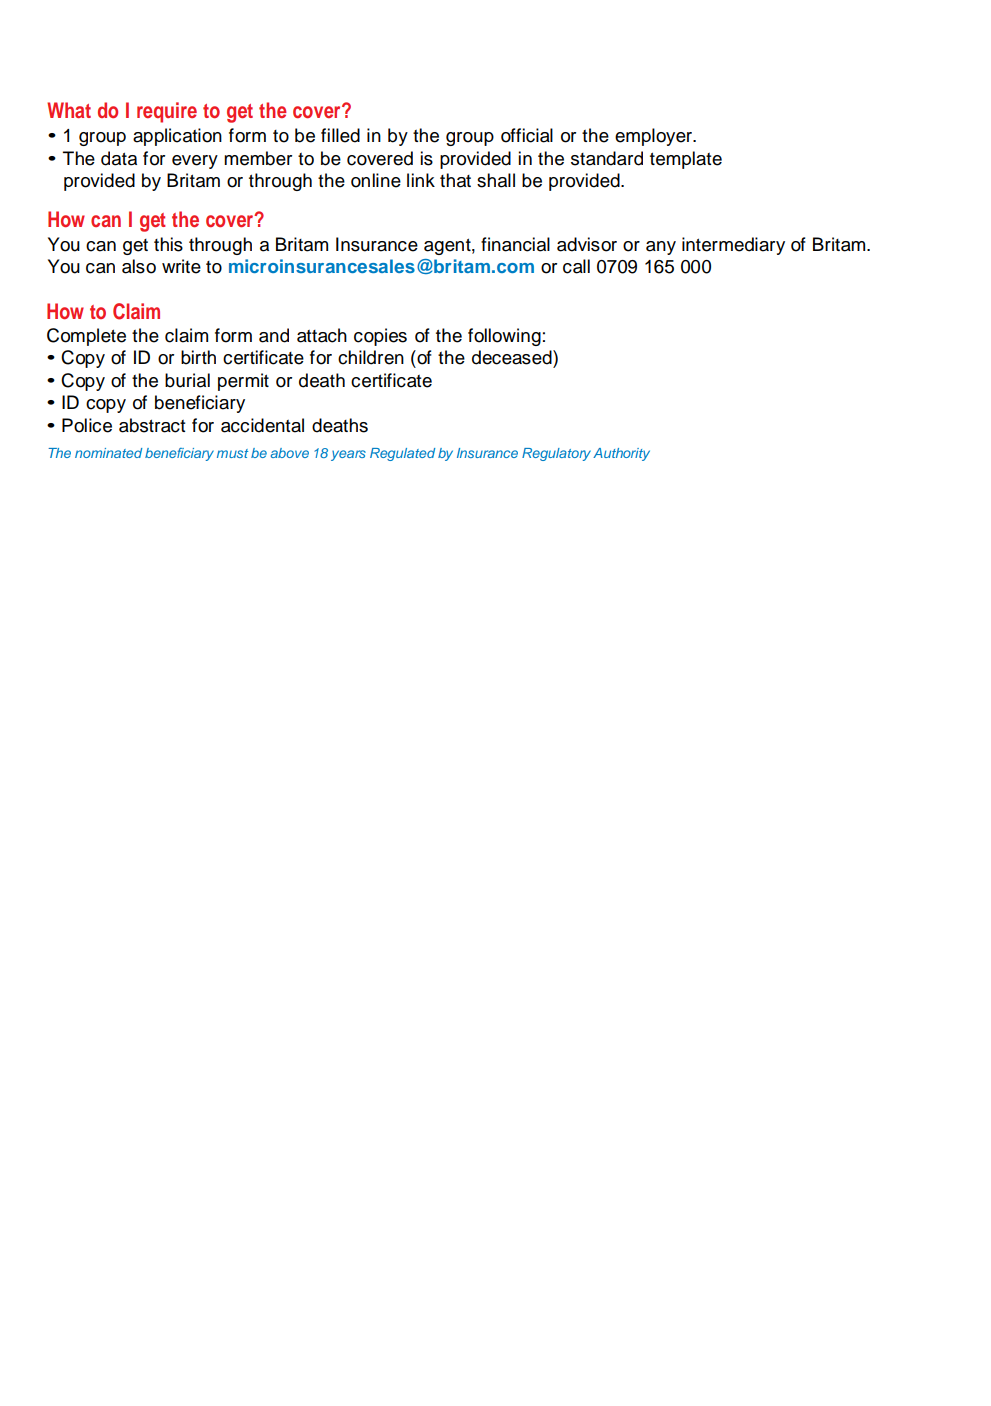  Describe the element at coordinates (167, 112) in the page. I see `require` at that location.
